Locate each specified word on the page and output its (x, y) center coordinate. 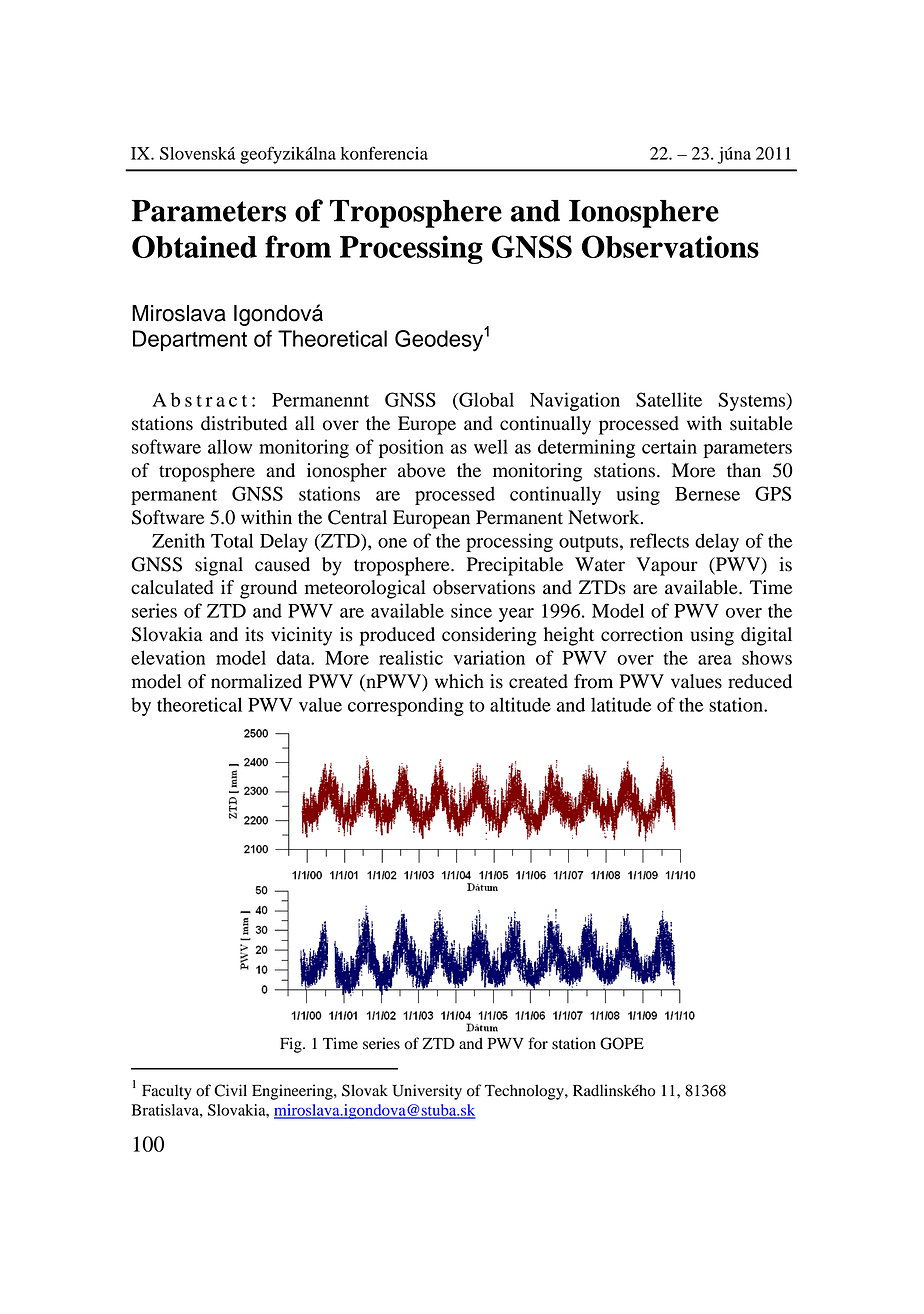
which (459, 681)
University (427, 1092)
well (491, 446)
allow (230, 446)
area (715, 660)
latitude (621, 704)
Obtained (194, 246)
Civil (230, 1090)
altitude (520, 704)
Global (485, 400)
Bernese (707, 494)
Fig (292, 1045)
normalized (256, 681)
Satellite (669, 399)
